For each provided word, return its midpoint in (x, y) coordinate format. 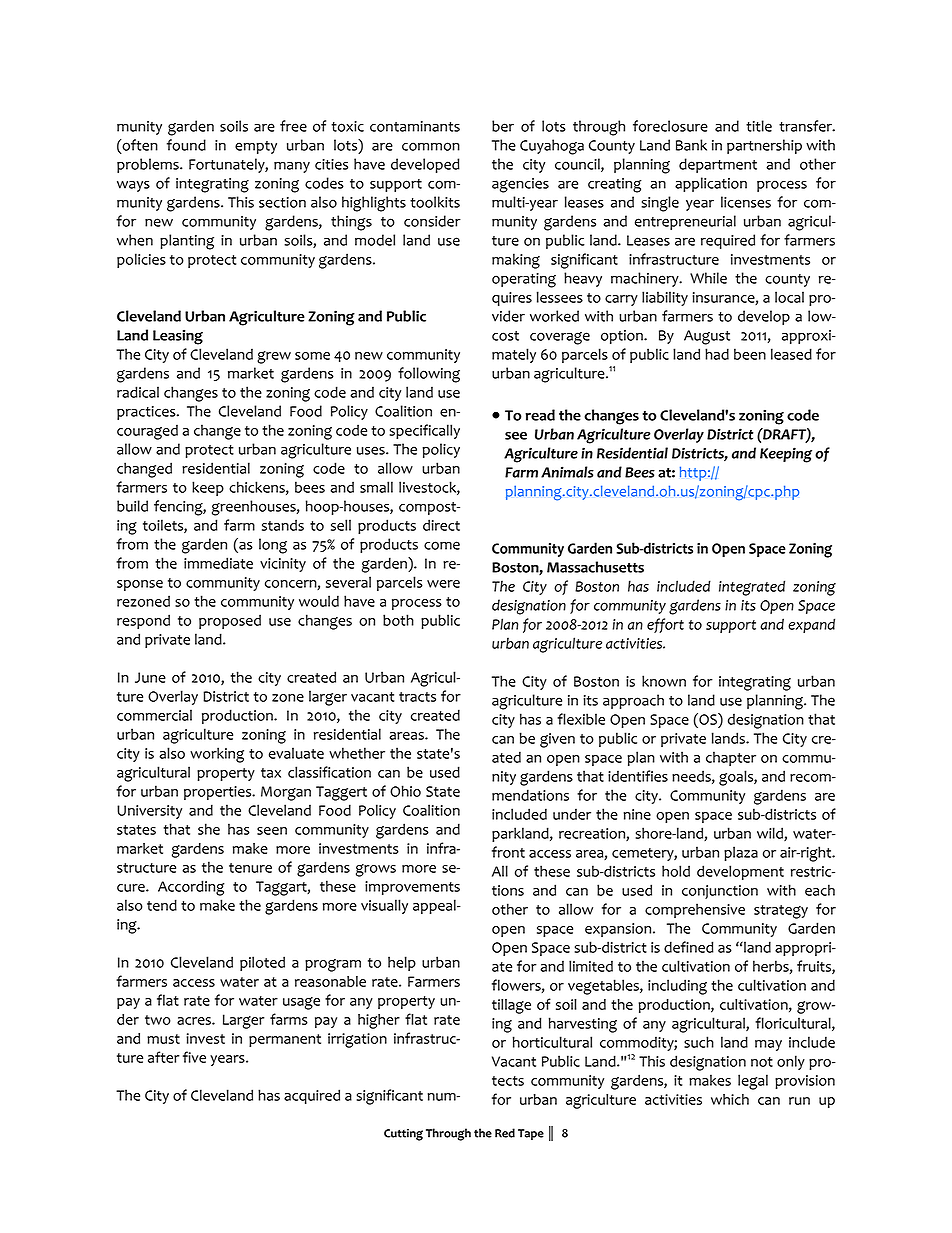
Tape (531, 1134)
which (730, 1099)
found (186, 145)
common (431, 146)
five (194, 1057)
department (718, 165)
